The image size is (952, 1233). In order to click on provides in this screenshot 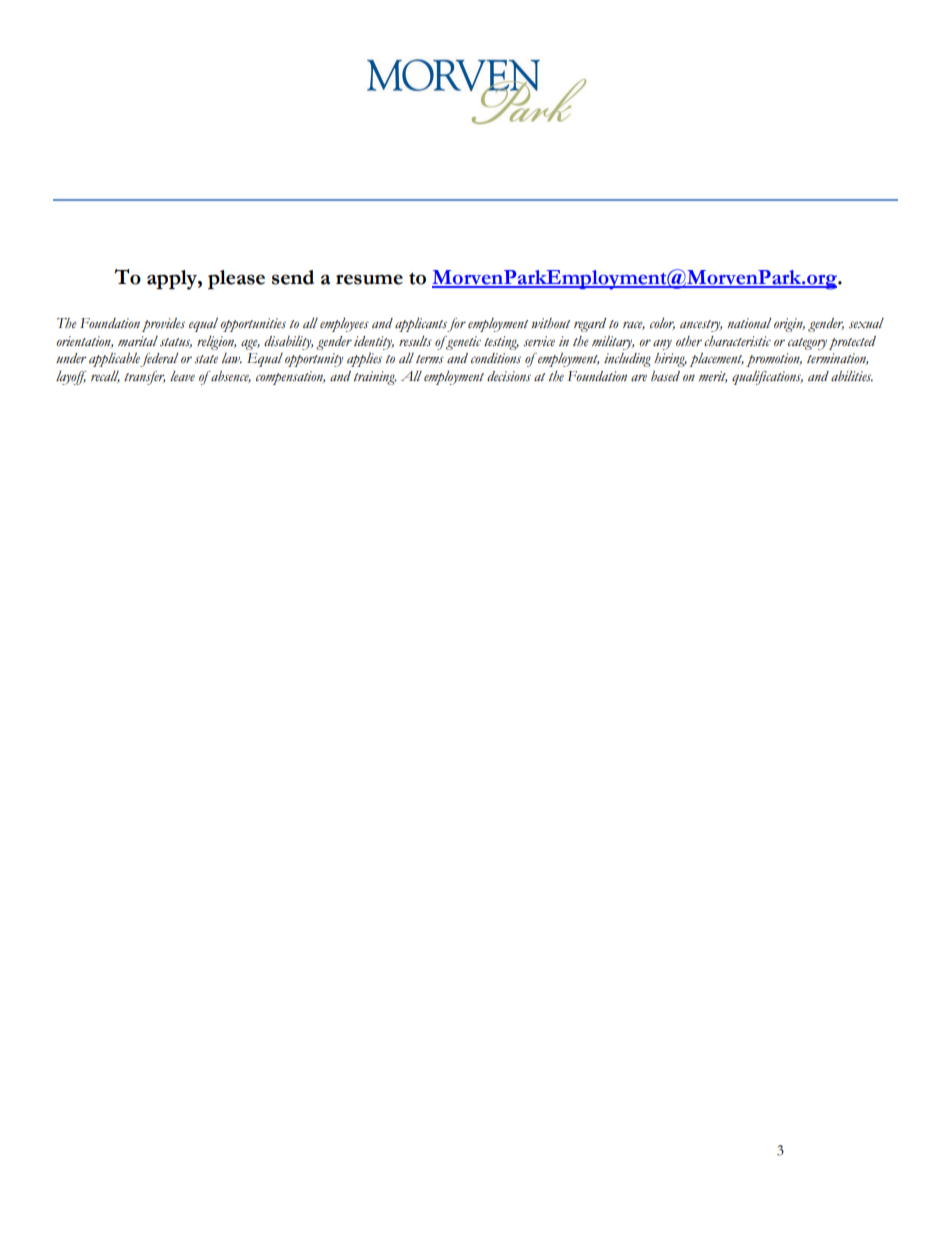, I will do `click(163, 325)`.
